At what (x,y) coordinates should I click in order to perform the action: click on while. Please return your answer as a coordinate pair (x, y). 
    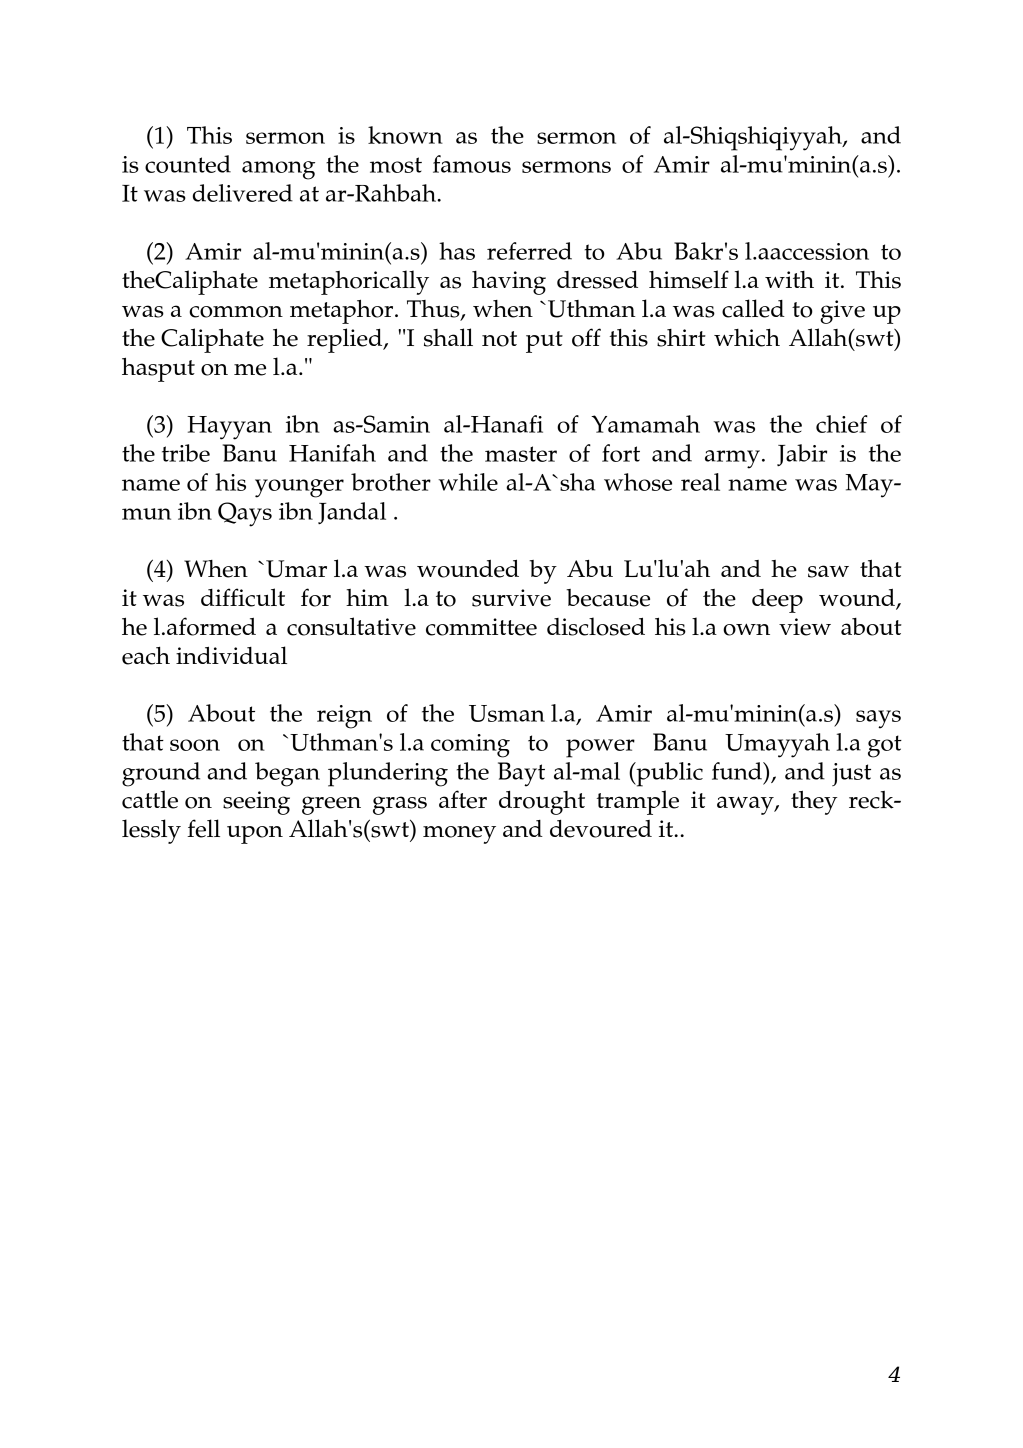
    Looking at the image, I should click on (468, 482).
